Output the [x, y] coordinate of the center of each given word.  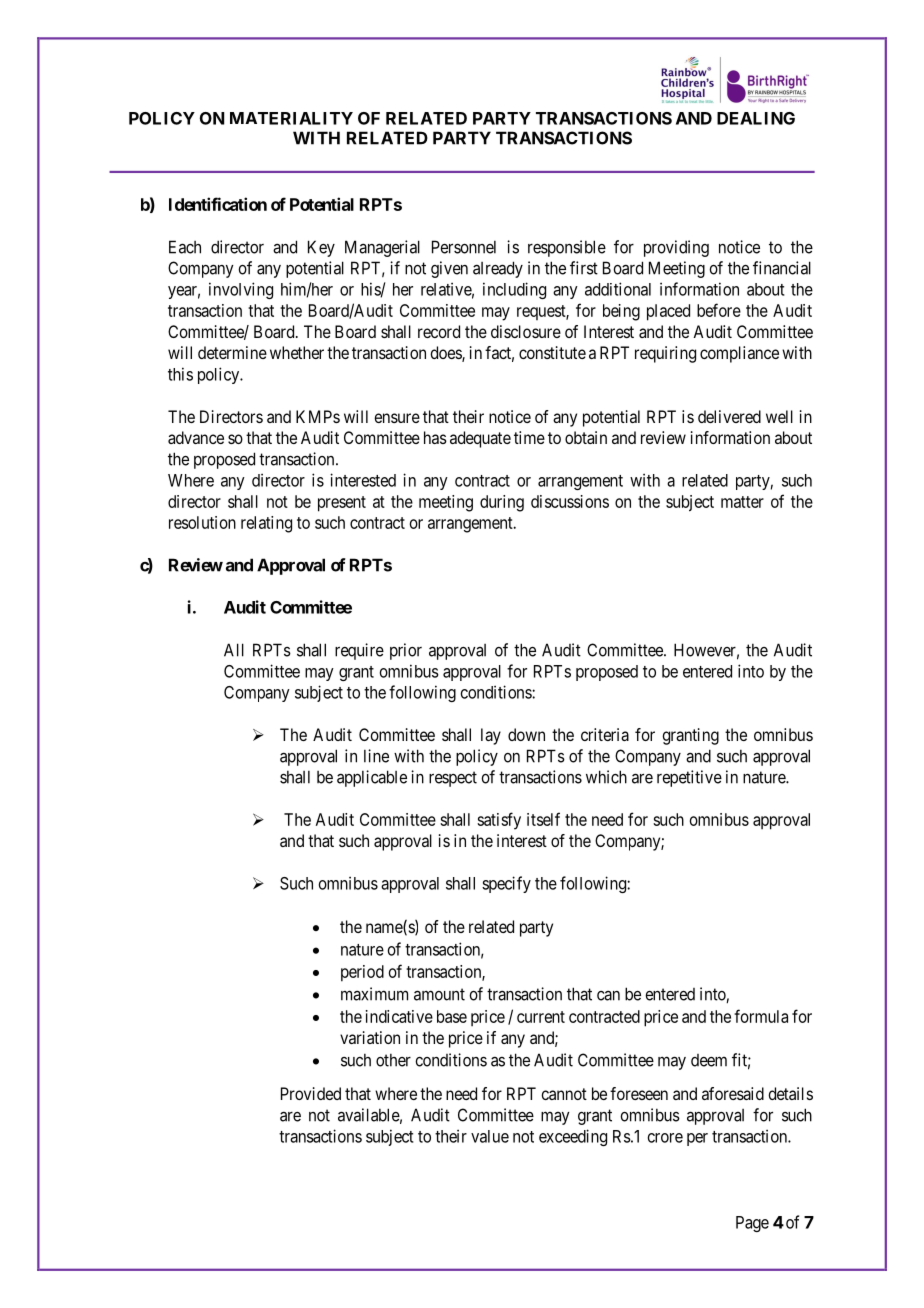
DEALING [756, 118]
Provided [311, 1093]
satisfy [499, 821]
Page [752, 1224]
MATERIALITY [291, 118]
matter [742, 502]
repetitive [689, 778]
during [502, 503]
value [490, 1136]
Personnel [464, 247]
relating [266, 524]
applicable [372, 778]
